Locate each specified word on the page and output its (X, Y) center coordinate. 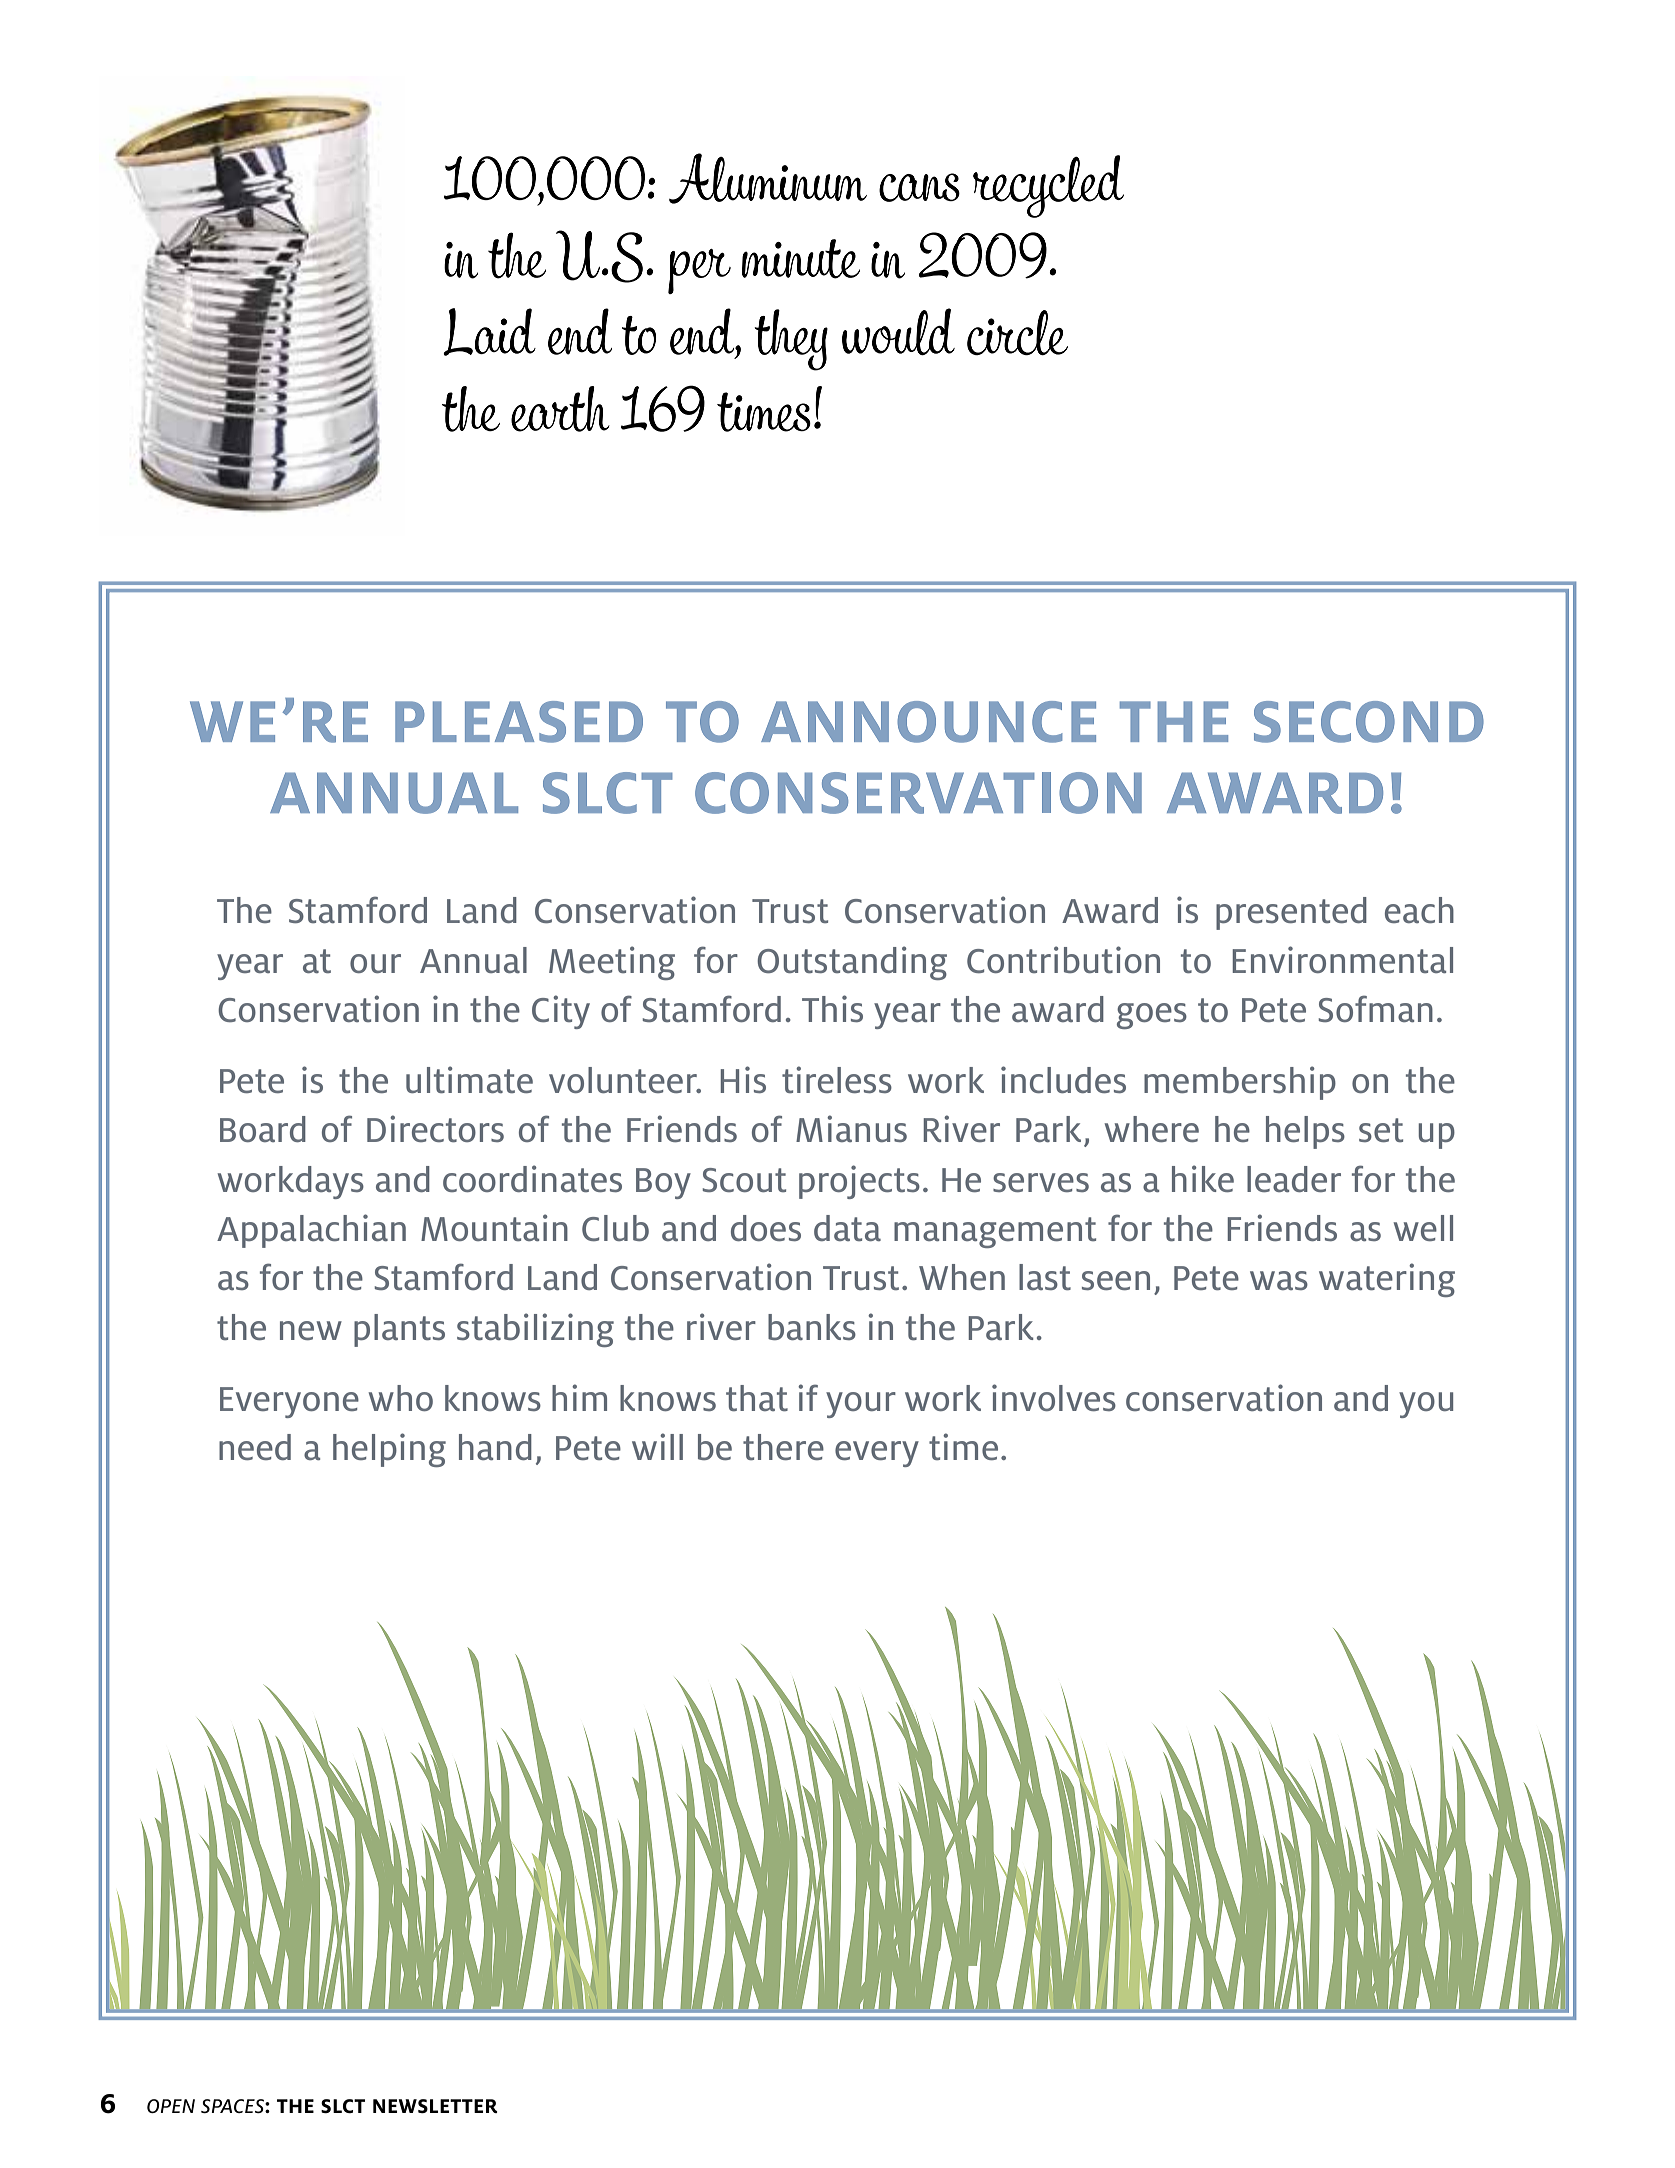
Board (263, 1129)
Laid (489, 332)
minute (801, 259)
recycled (1048, 186)
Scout (744, 1180)
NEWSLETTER (435, 2106)
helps (1305, 1132)
